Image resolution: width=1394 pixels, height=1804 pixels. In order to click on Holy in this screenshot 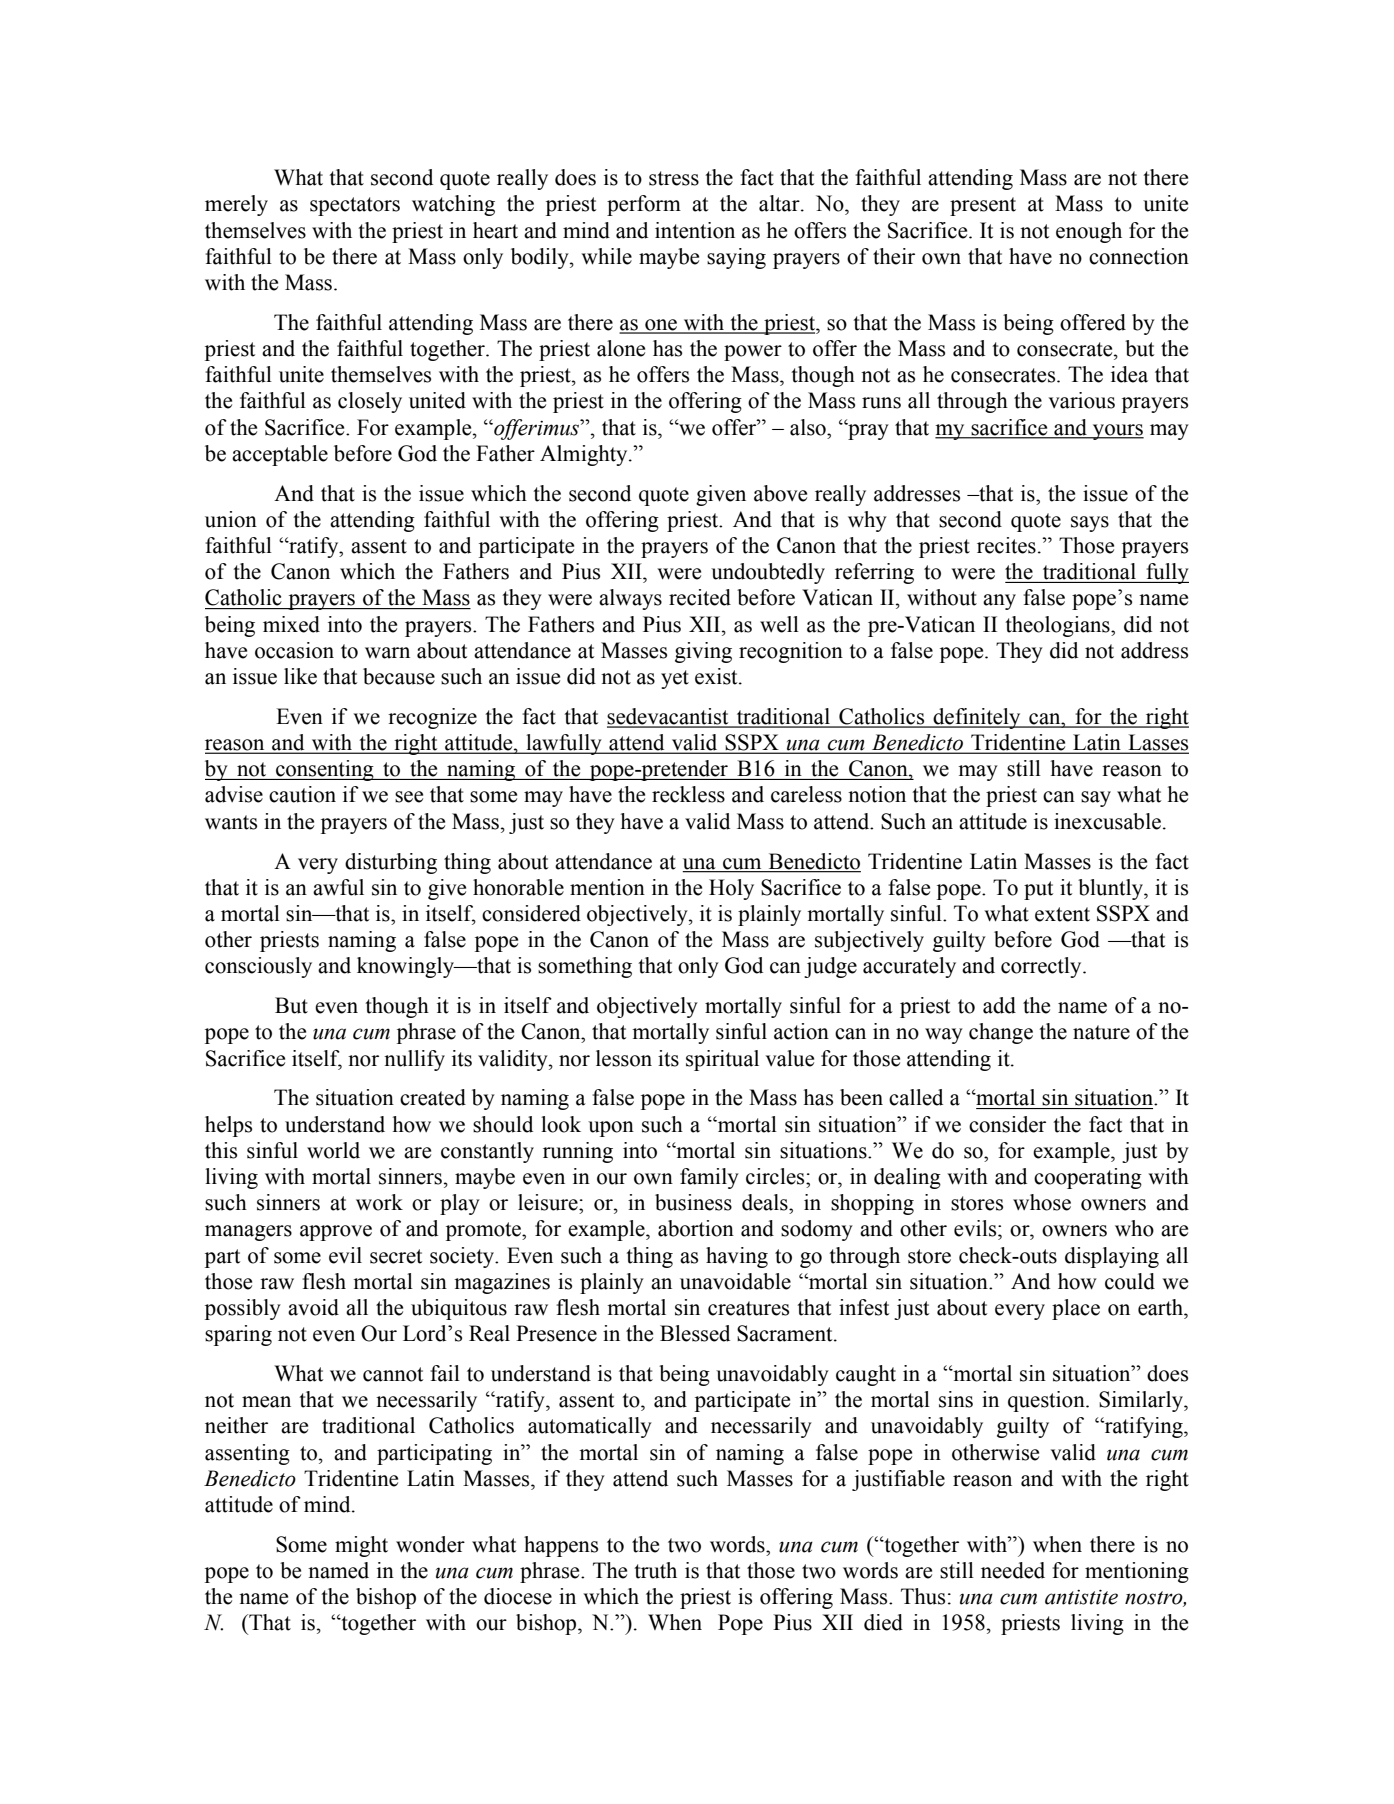, I will do `click(731, 889)`.
